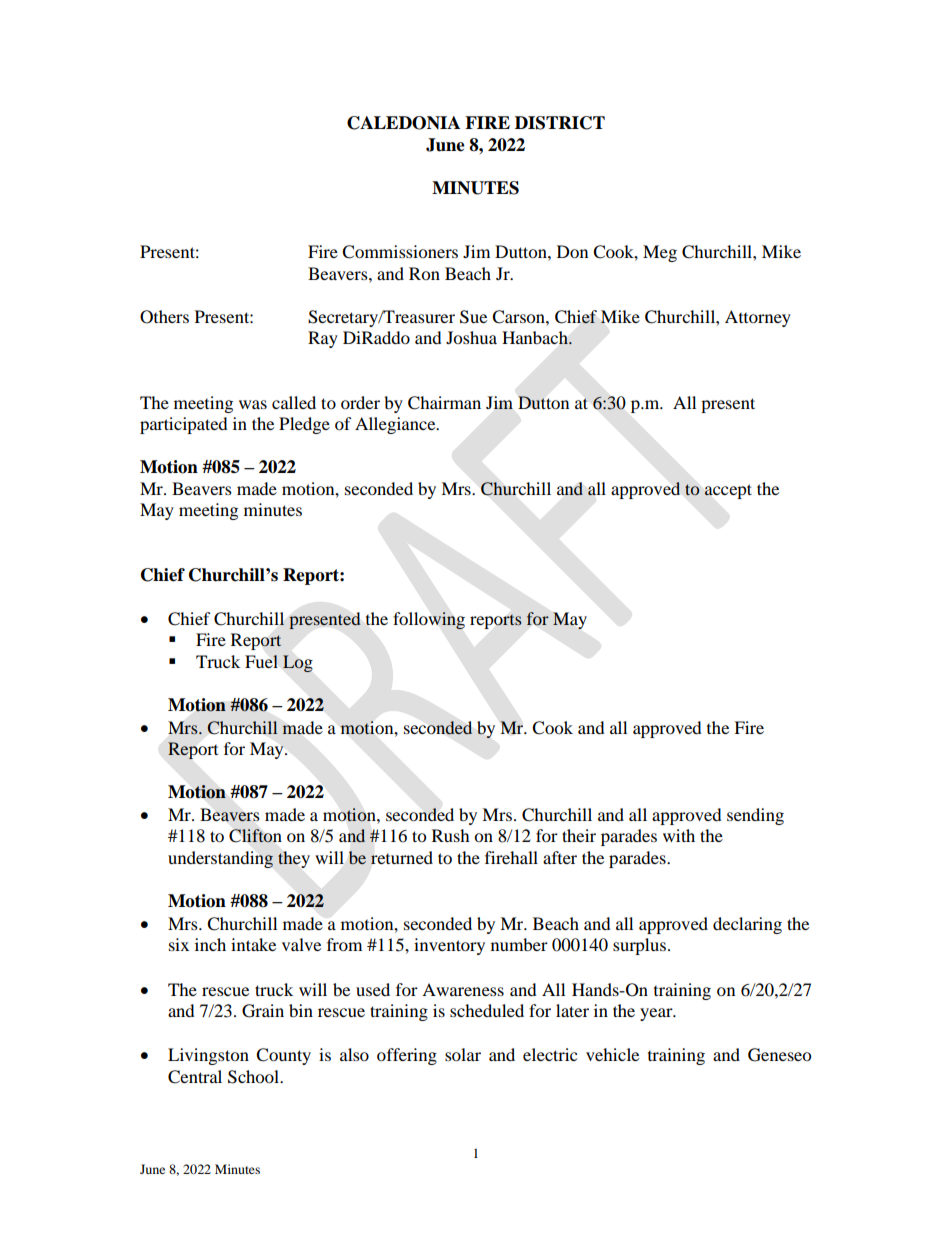 This screenshot has height=1233, width=952. I want to click on Meg, so click(660, 253).
